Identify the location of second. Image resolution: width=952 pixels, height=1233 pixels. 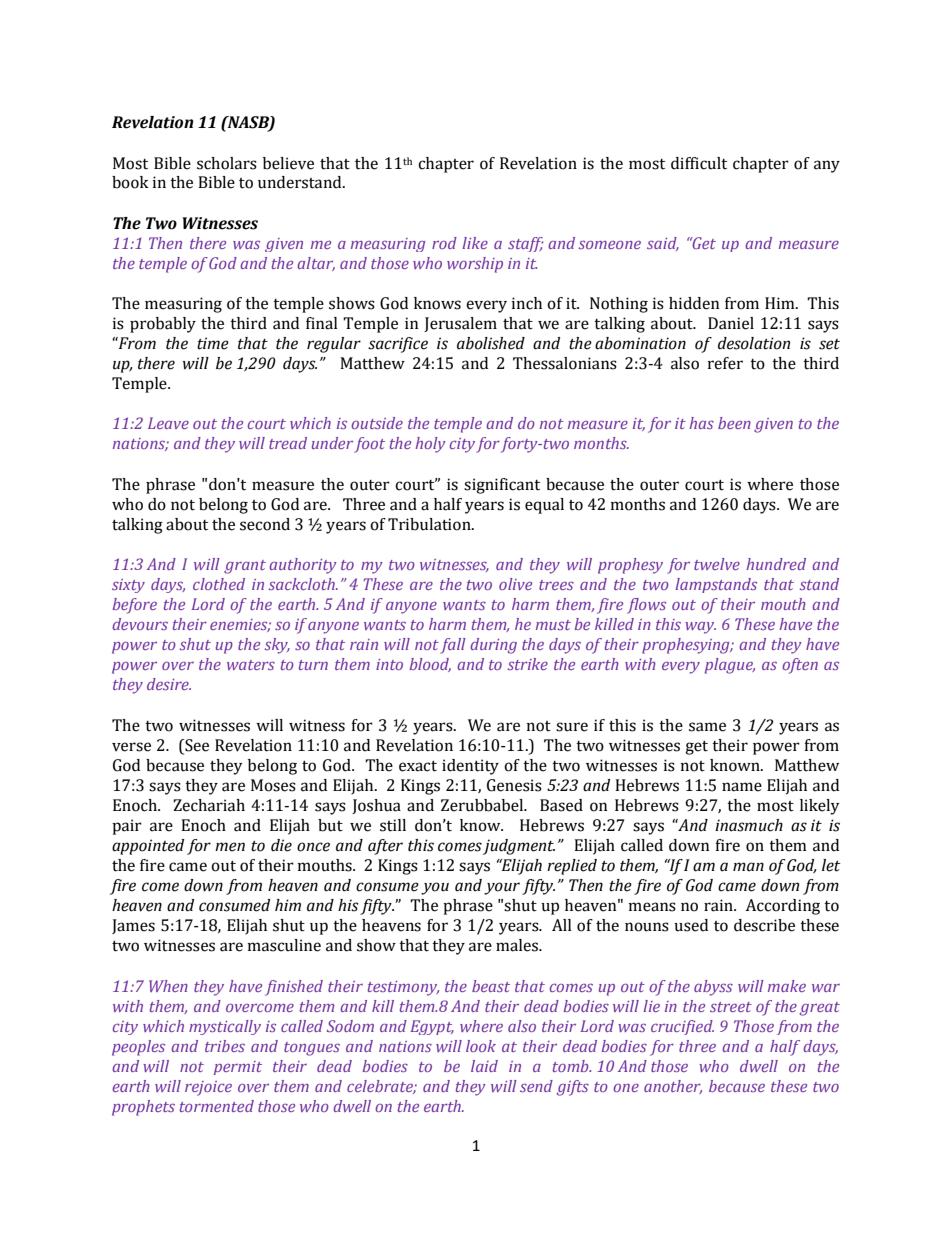
(265, 524).
